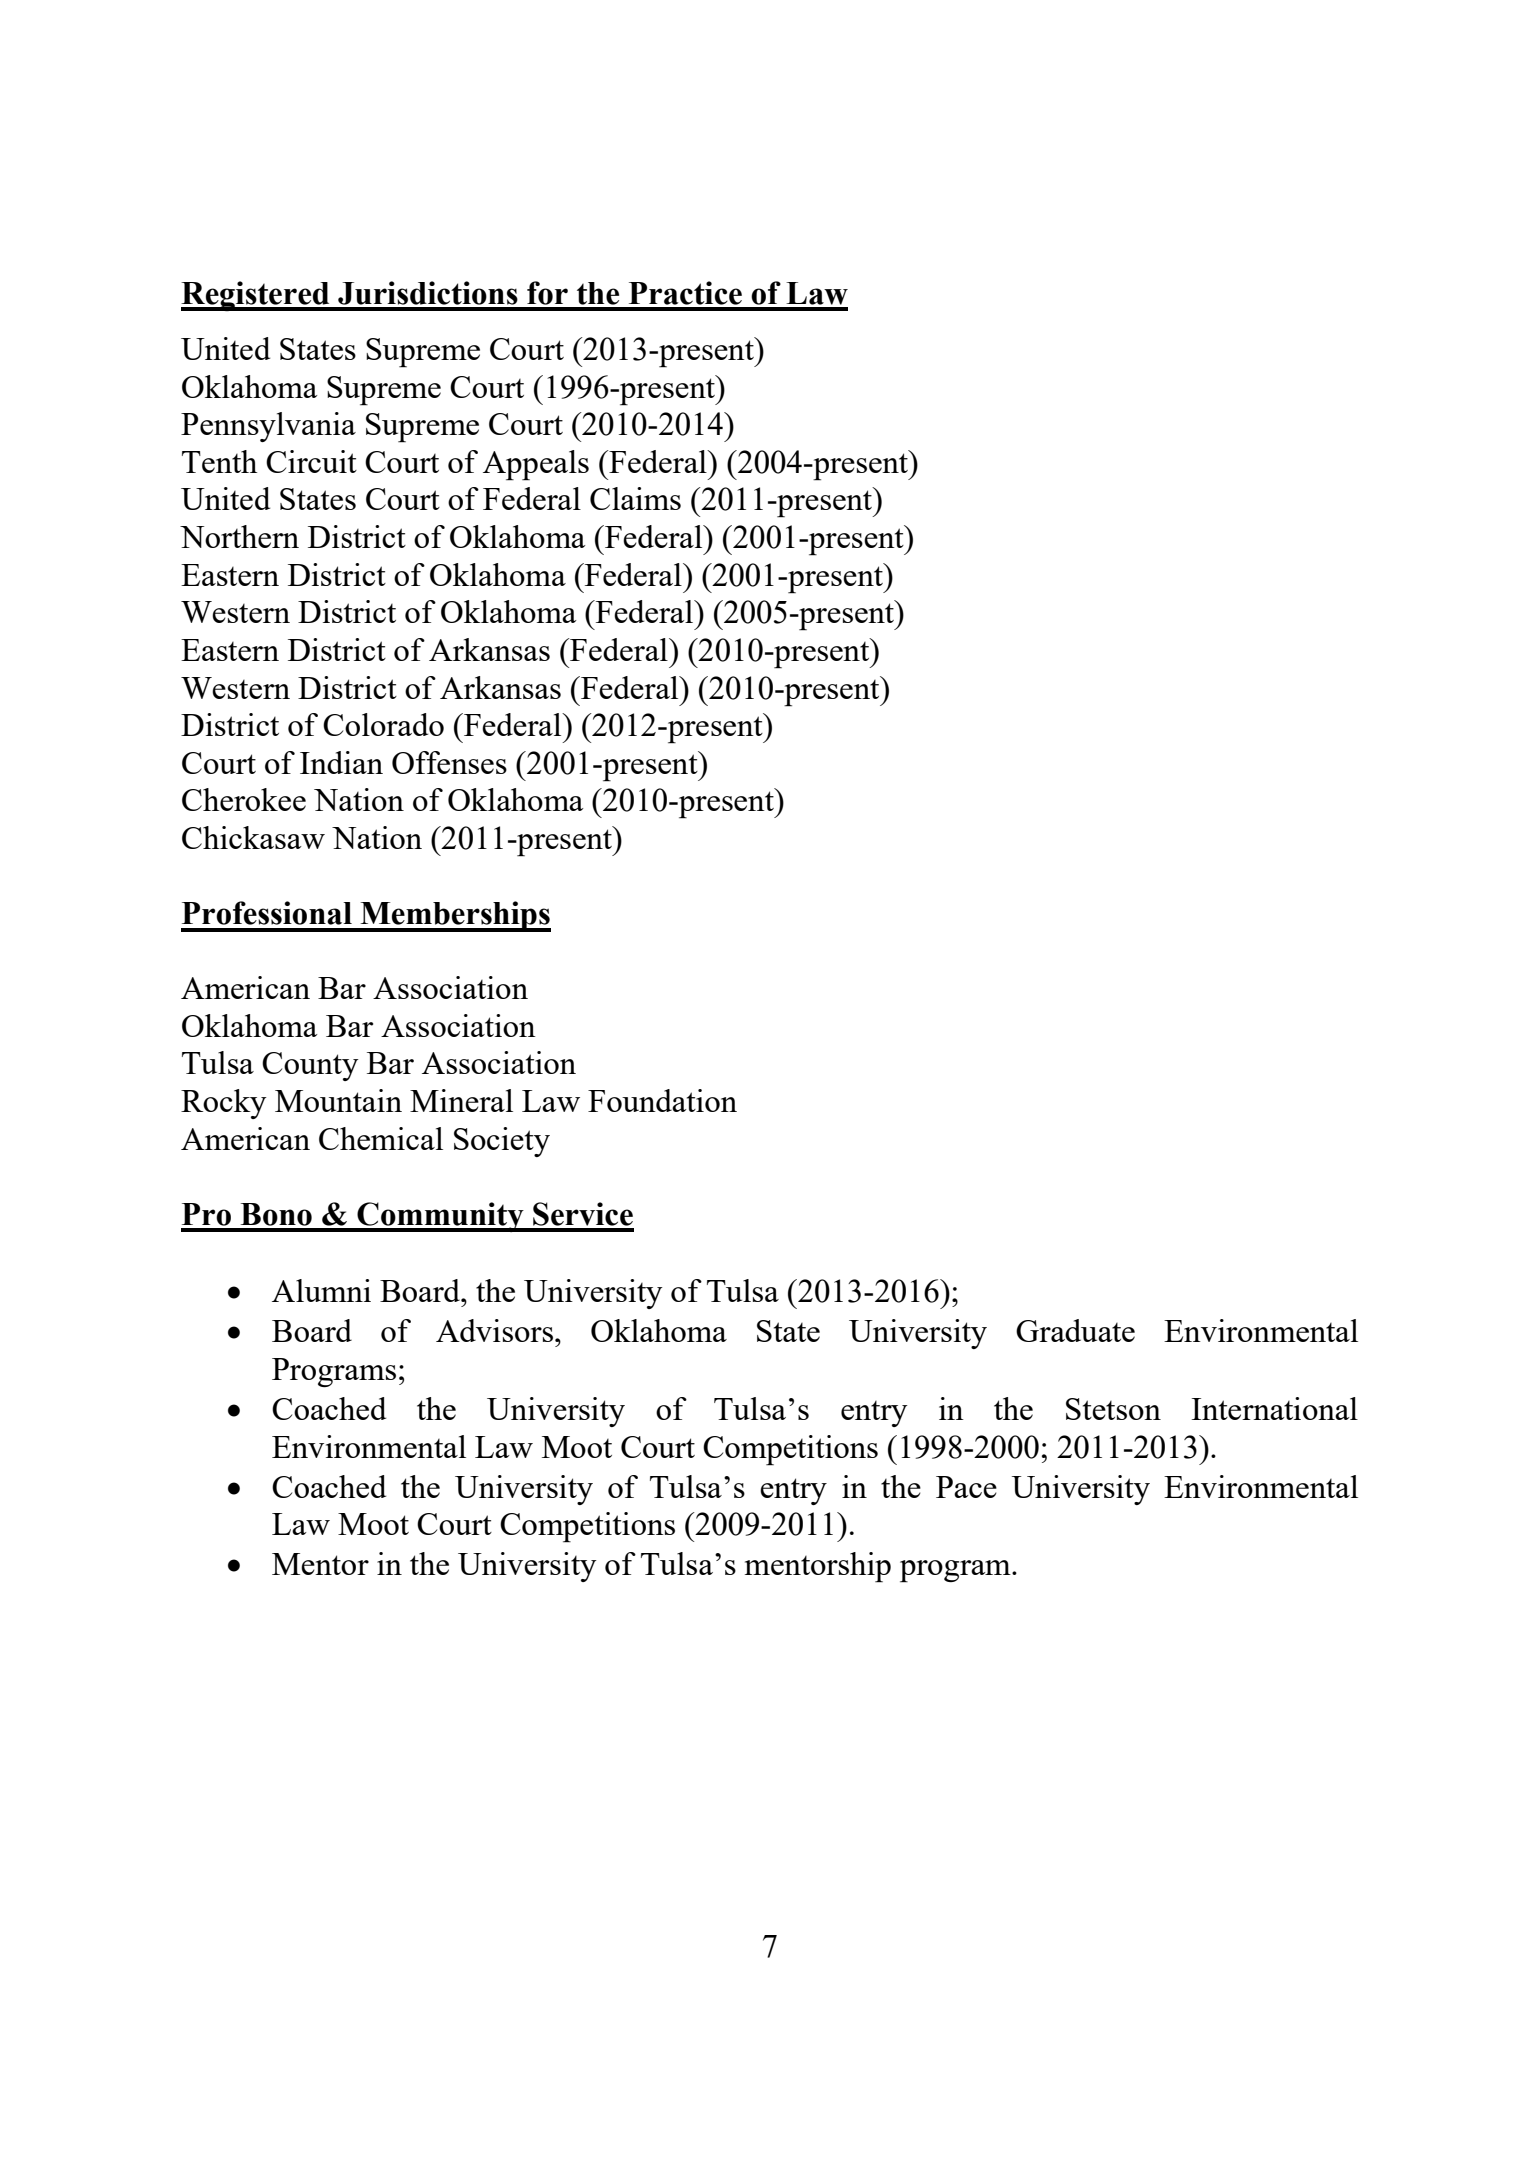 The width and height of the screenshot is (1540, 2178). What do you see at coordinates (1075, 1330) in the screenshot?
I see `Graduate` at bounding box center [1075, 1330].
